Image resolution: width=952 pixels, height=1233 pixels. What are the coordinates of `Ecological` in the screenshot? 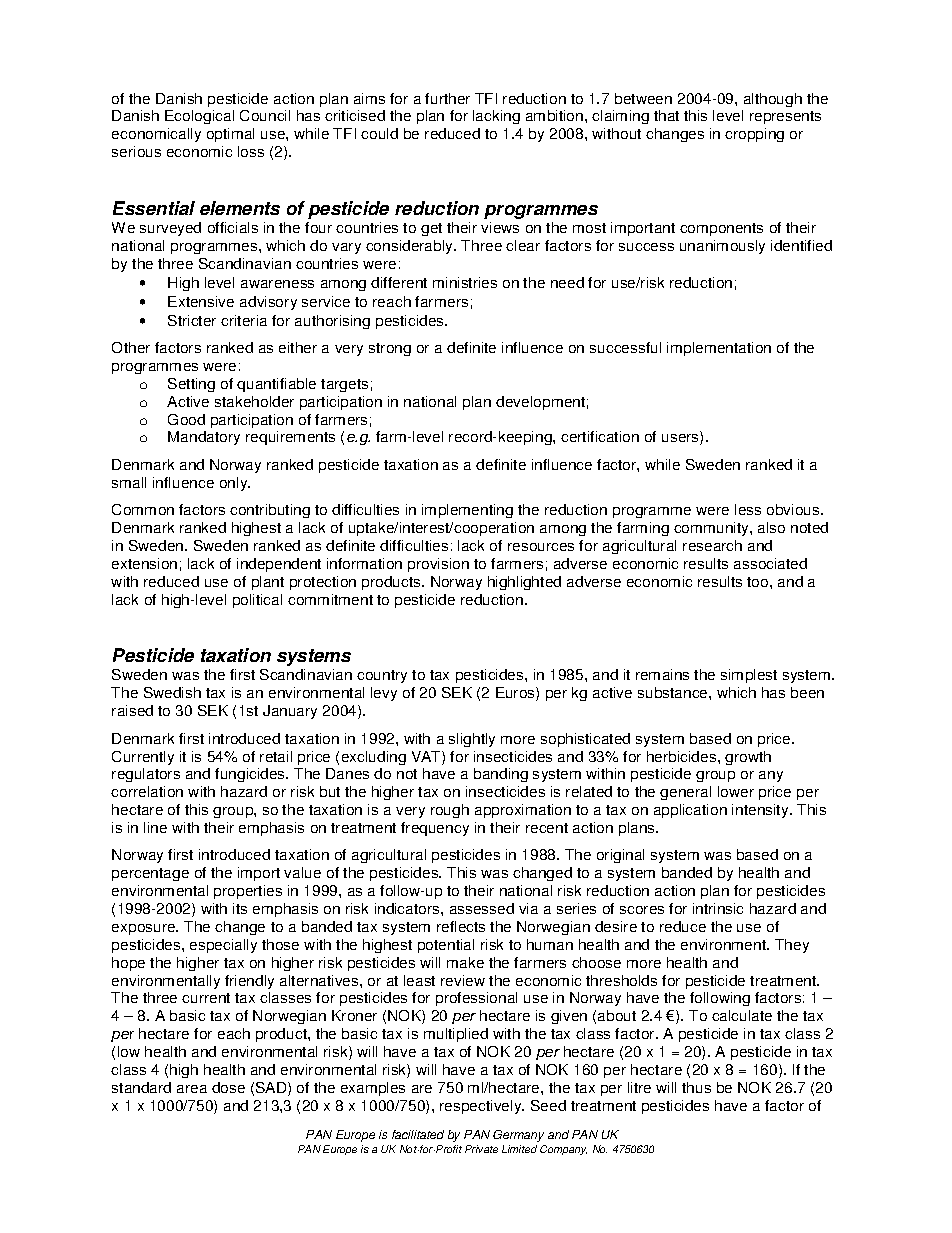 It's located at (199, 117).
